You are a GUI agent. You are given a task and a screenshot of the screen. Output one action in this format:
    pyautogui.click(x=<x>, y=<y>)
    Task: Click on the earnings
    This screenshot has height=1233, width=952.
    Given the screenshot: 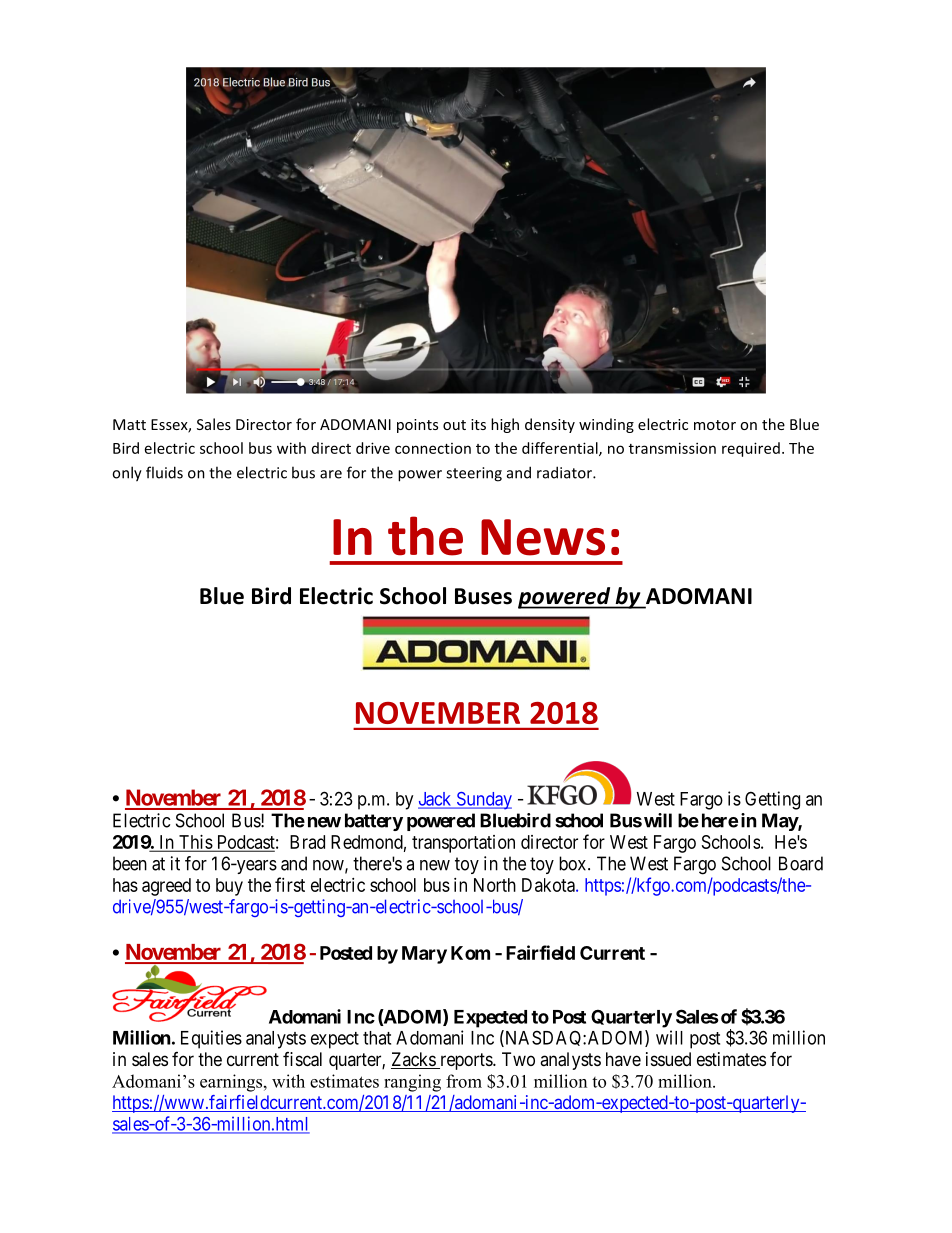 What is the action you would take?
    pyautogui.click(x=231, y=1083)
